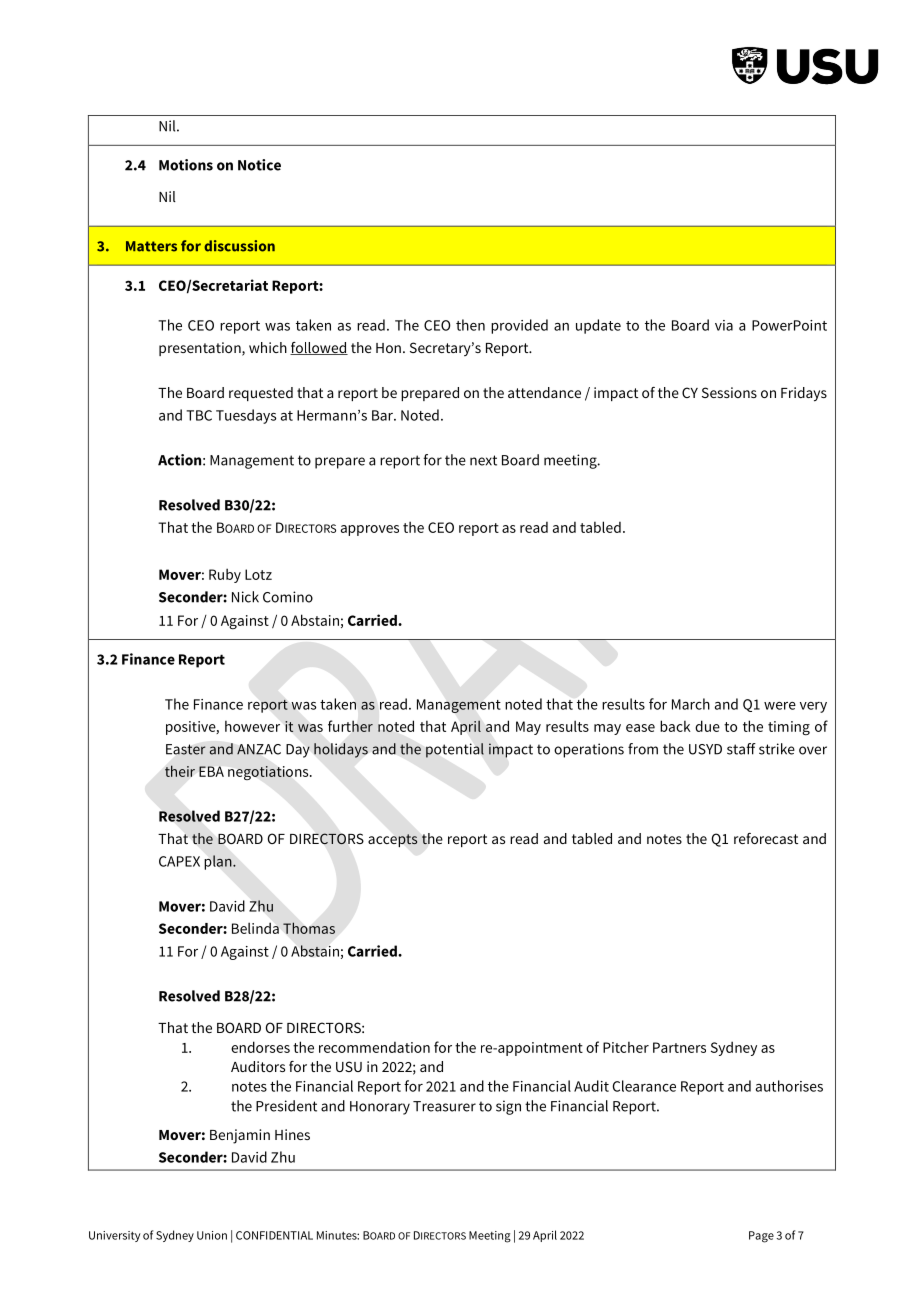  I want to click on Motions, so click(186, 165).
